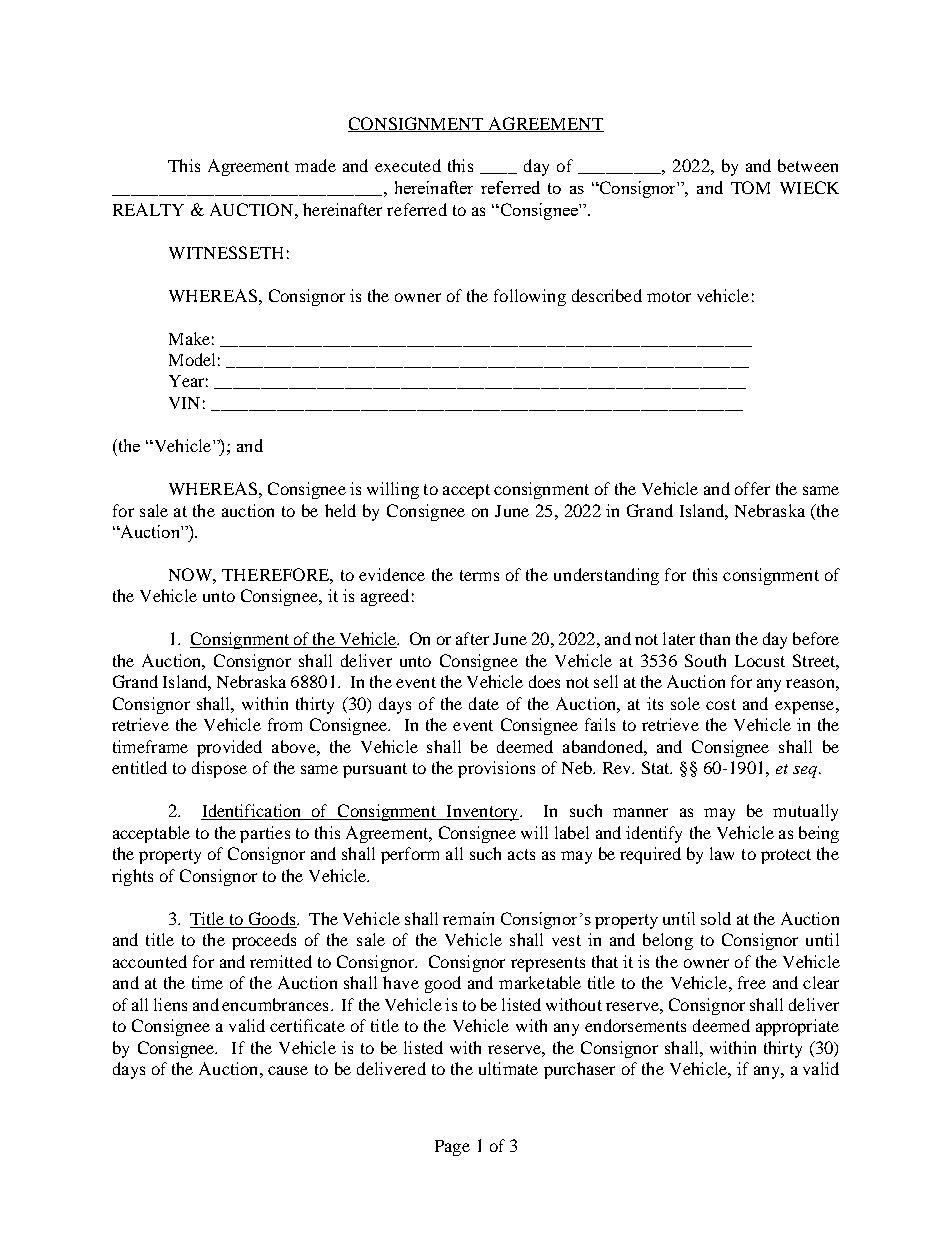 The width and height of the page is (952, 1233). What do you see at coordinates (408, 165) in the page?
I see `executed` at bounding box center [408, 165].
